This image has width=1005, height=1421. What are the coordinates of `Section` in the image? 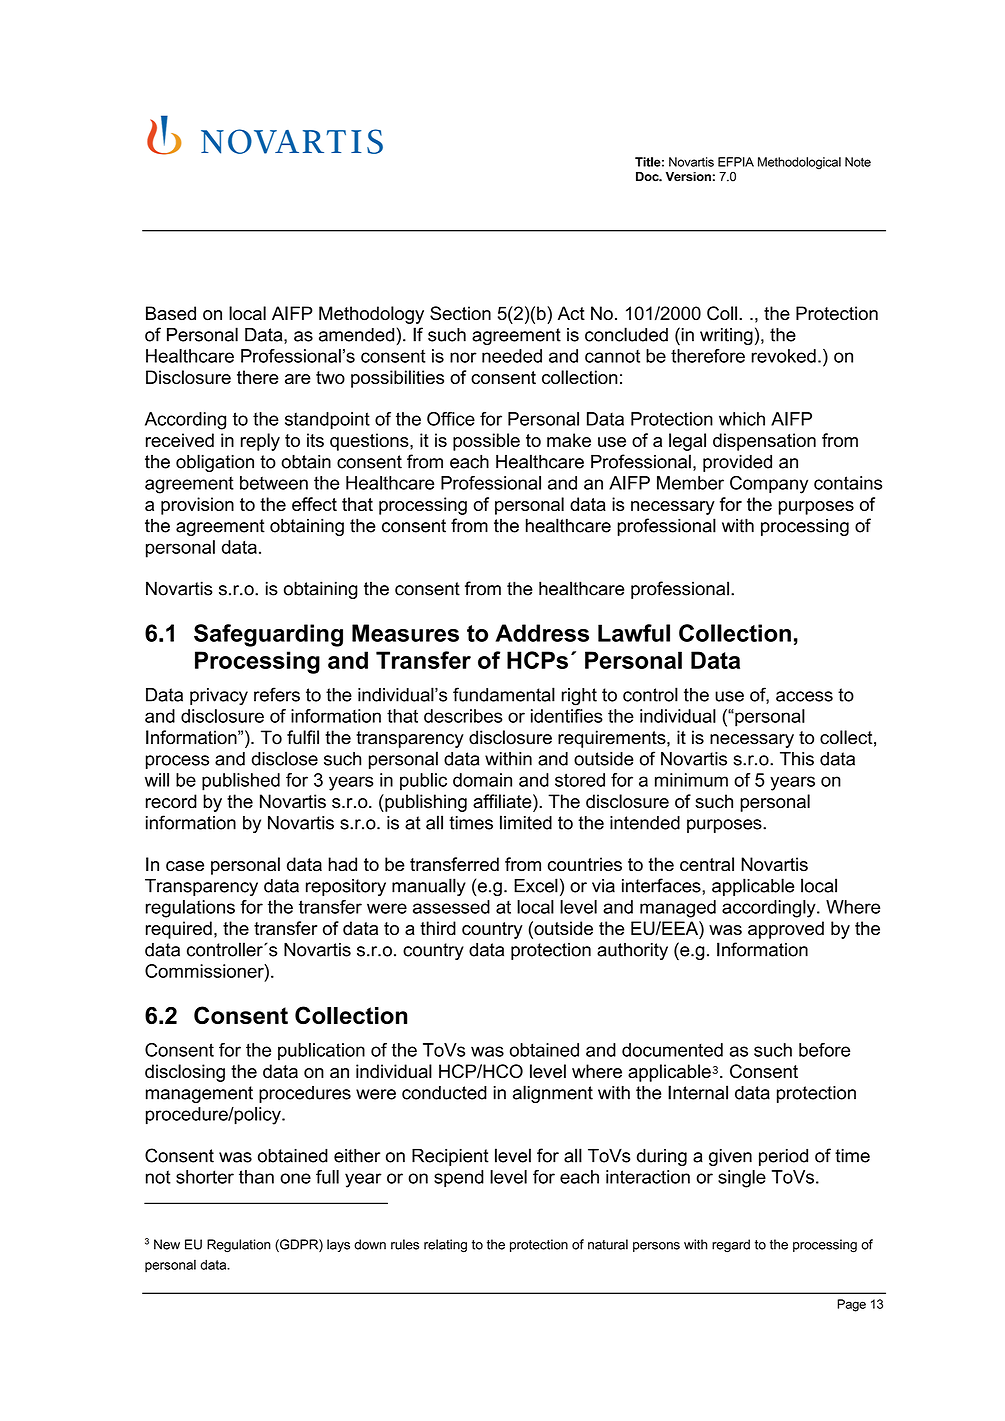 It's located at (460, 313).
